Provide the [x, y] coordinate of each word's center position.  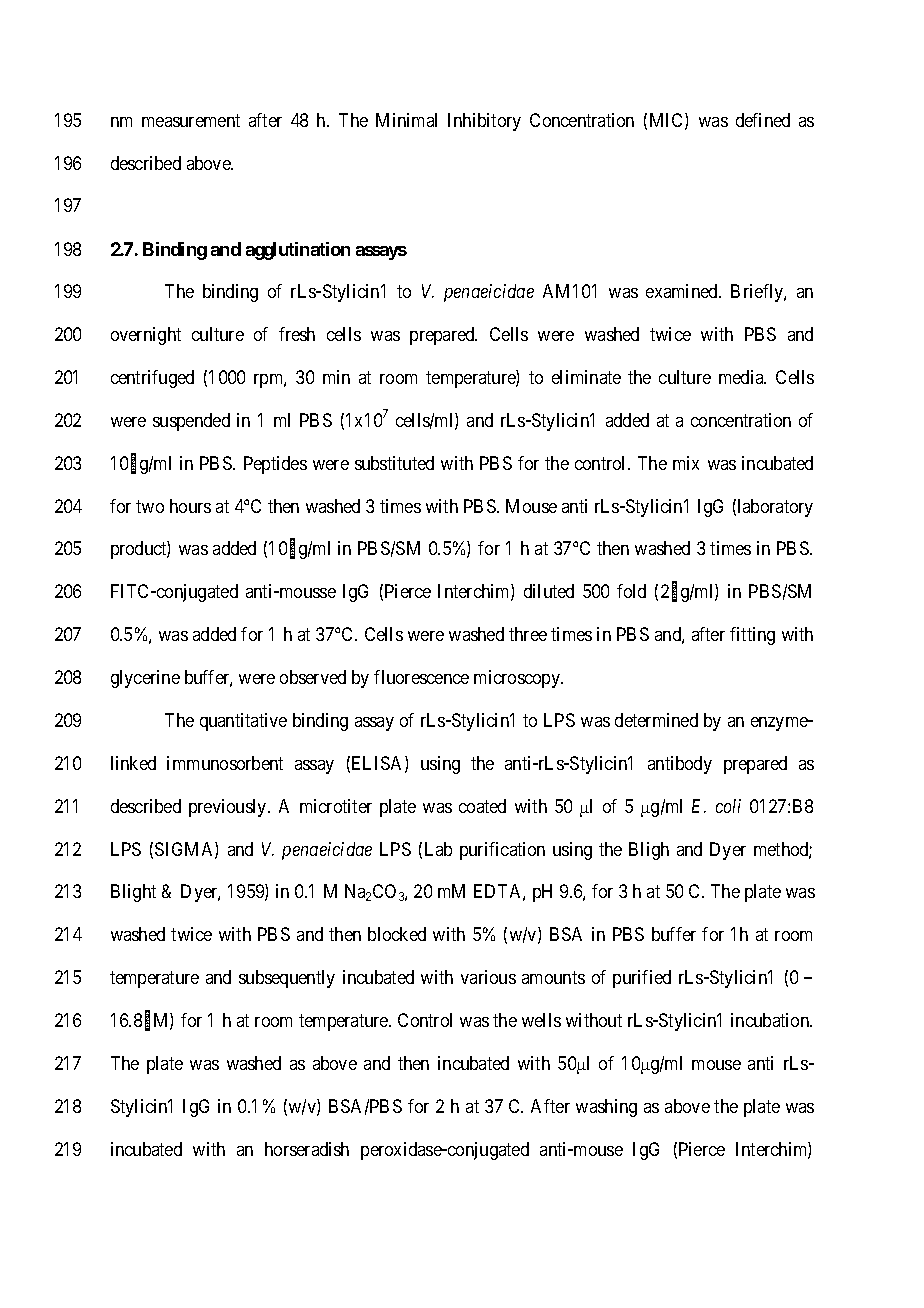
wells [541, 1020]
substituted [394, 463]
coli [728, 806]
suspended [191, 422]
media [742, 377]
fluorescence [421, 677]
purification [502, 851]
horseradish [307, 1149]
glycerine [145, 679]
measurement [191, 120]
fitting [752, 636]
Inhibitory [484, 122]
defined [763, 120]
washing [606, 1108]
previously [229, 808]
